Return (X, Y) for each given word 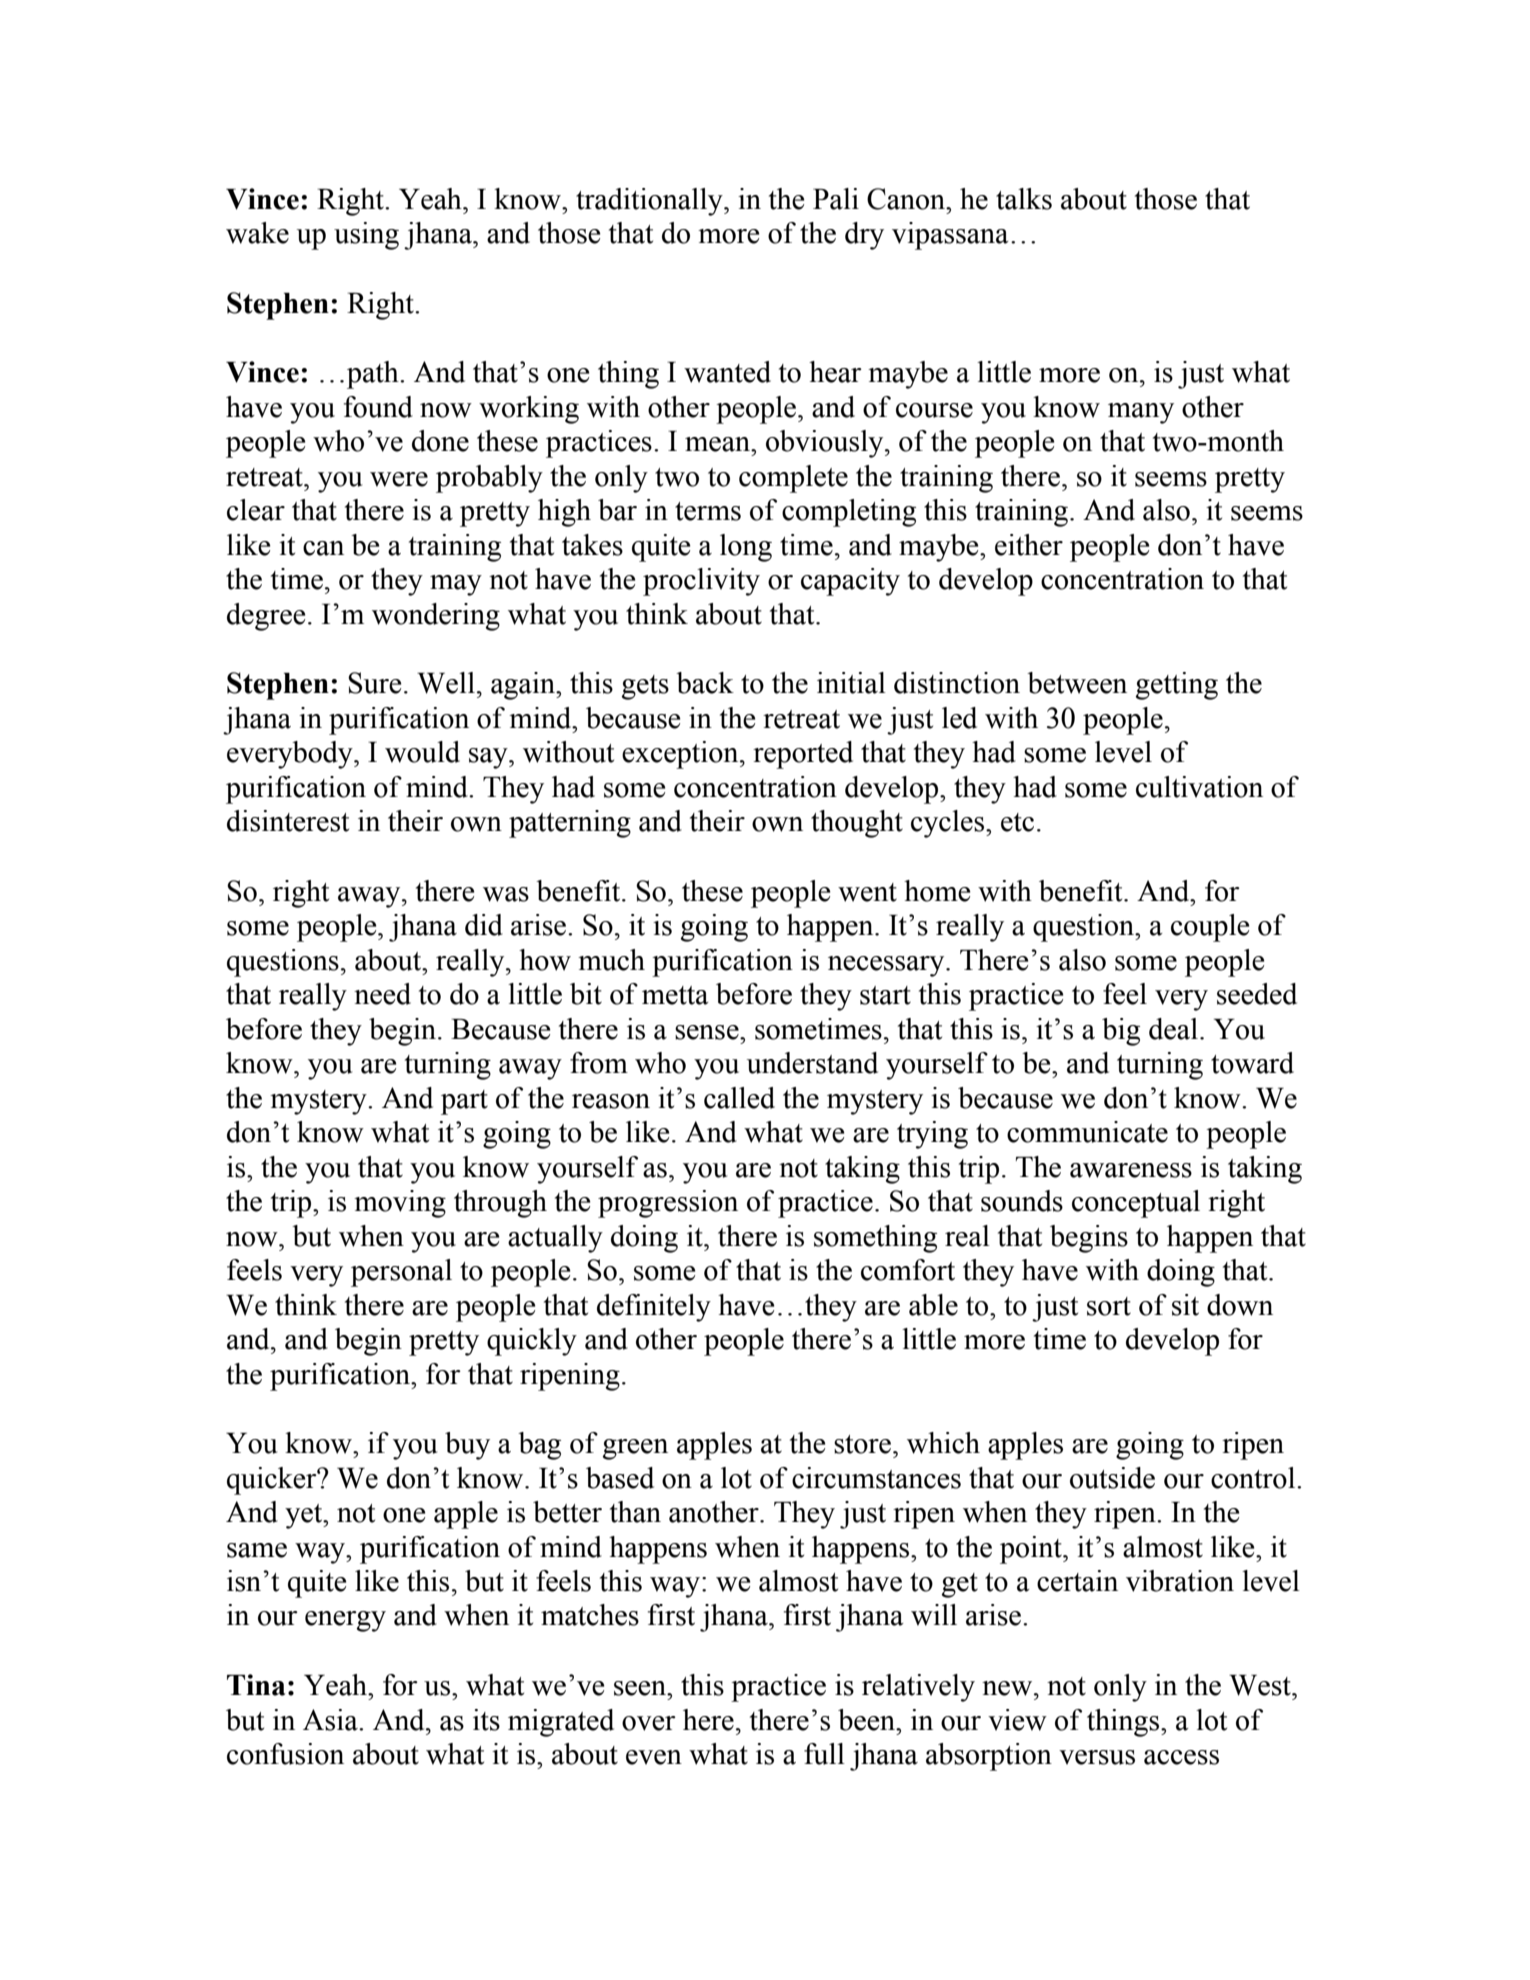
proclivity (701, 582)
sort (1109, 1306)
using (366, 236)
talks (1024, 199)
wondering (436, 617)
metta (675, 995)
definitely (654, 1308)
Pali (836, 199)
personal (401, 1273)
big (1121, 1032)
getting (1177, 686)
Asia (331, 1720)
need (382, 994)
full (824, 1754)
